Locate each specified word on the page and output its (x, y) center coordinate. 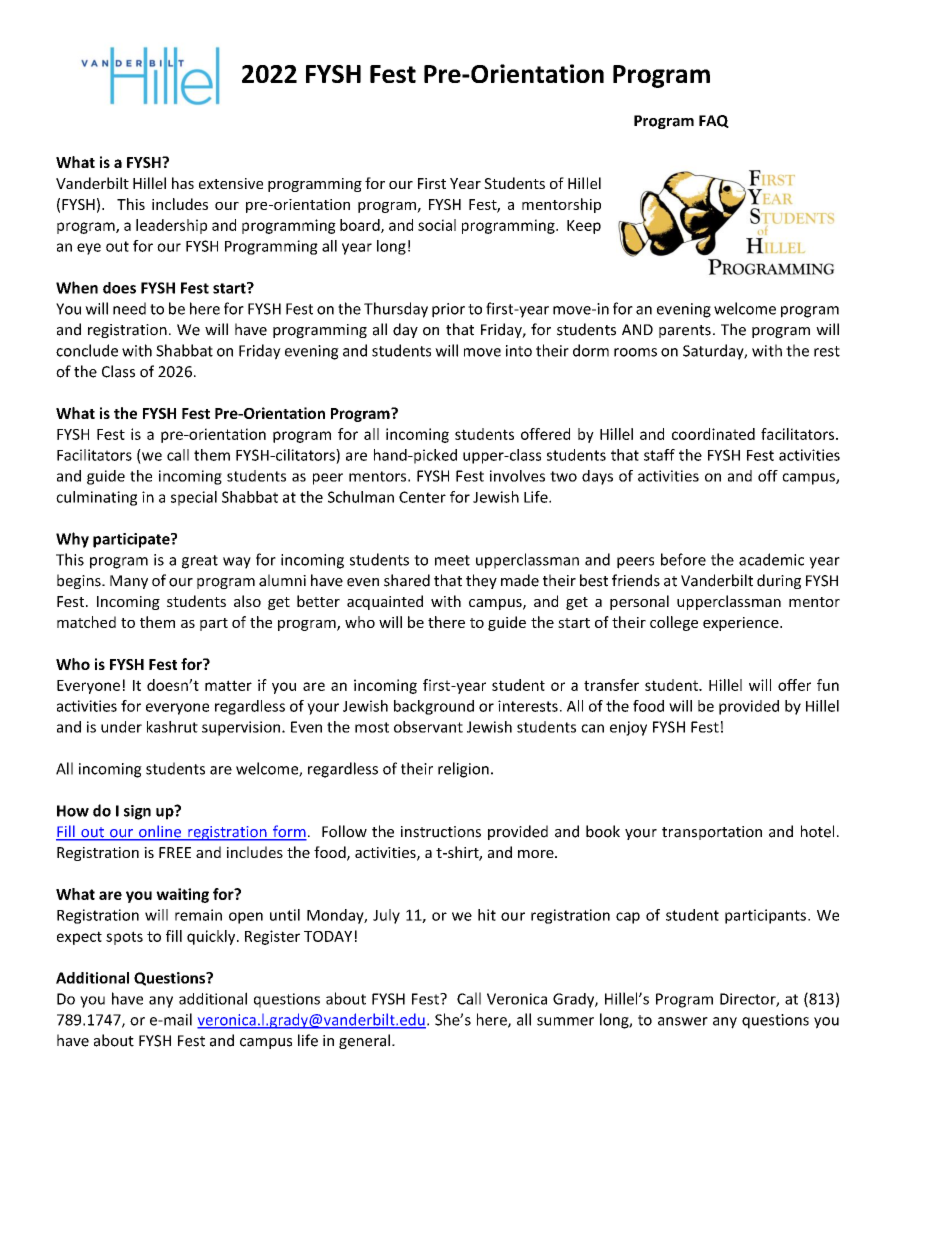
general (364, 1041)
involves (517, 476)
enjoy (628, 728)
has (183, 183)
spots (124, 938)
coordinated (713, 434)
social (437, 225)
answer (683, 1021)
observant (428, 727)
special (194, 498)
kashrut (172, 727)
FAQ (714, 121)
